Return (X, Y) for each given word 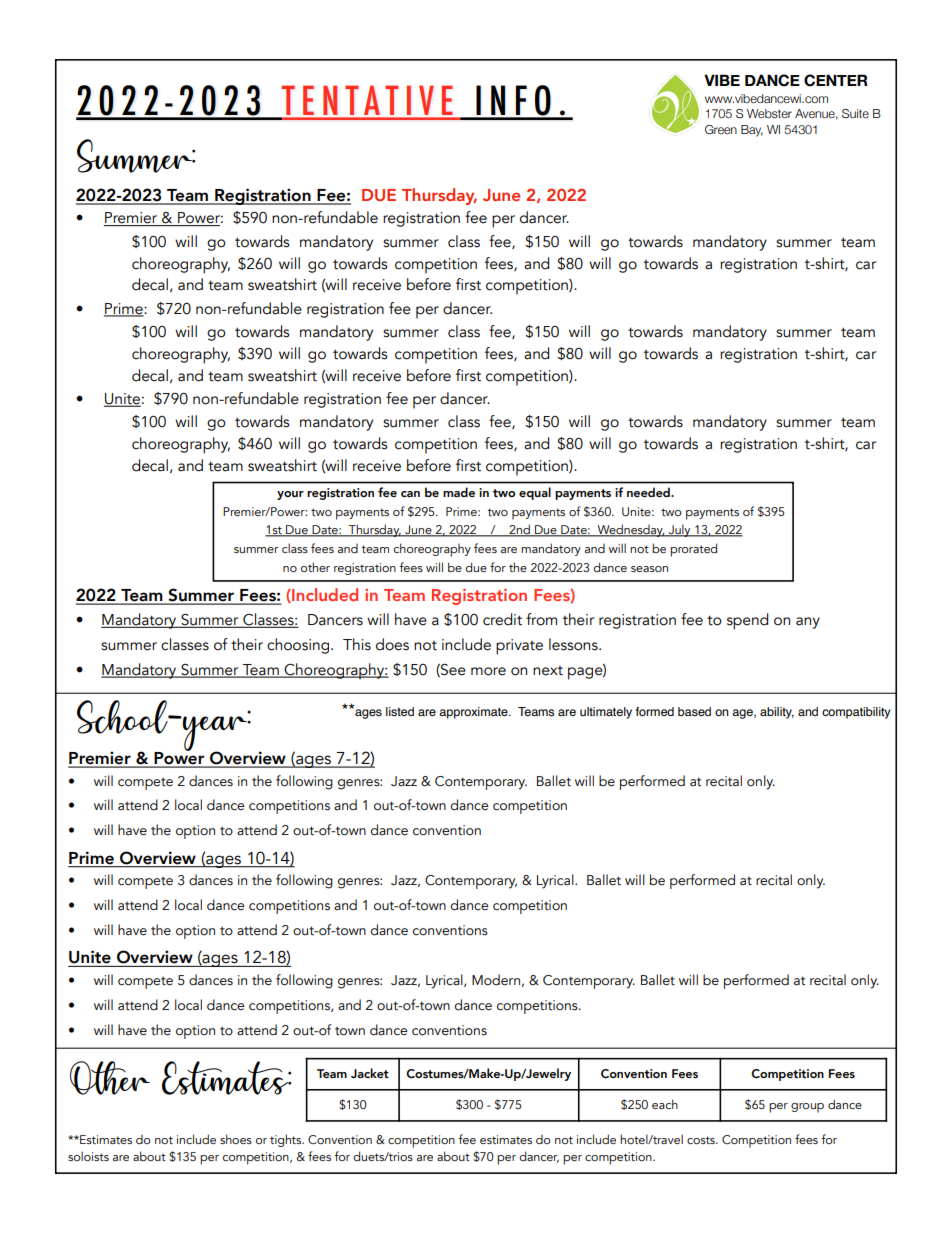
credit (502, 619)
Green (721, 129)
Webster (769, 113)
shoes (236, 1139)
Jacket (370, 1073)
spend (747, 621)
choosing (299, 646)
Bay (752, 131)
